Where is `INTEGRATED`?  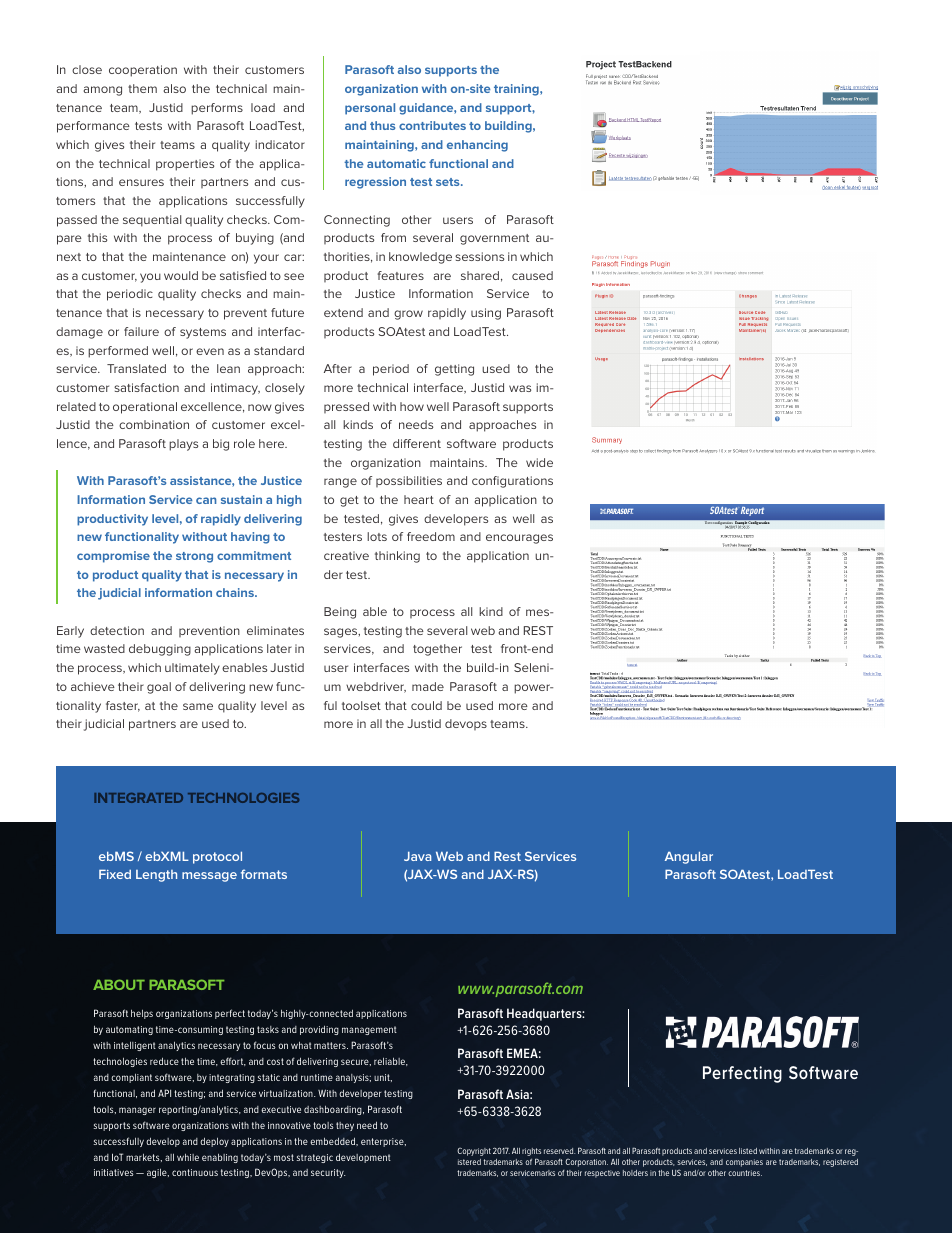
INTEGRATED is located at coordinates (138, 798).
